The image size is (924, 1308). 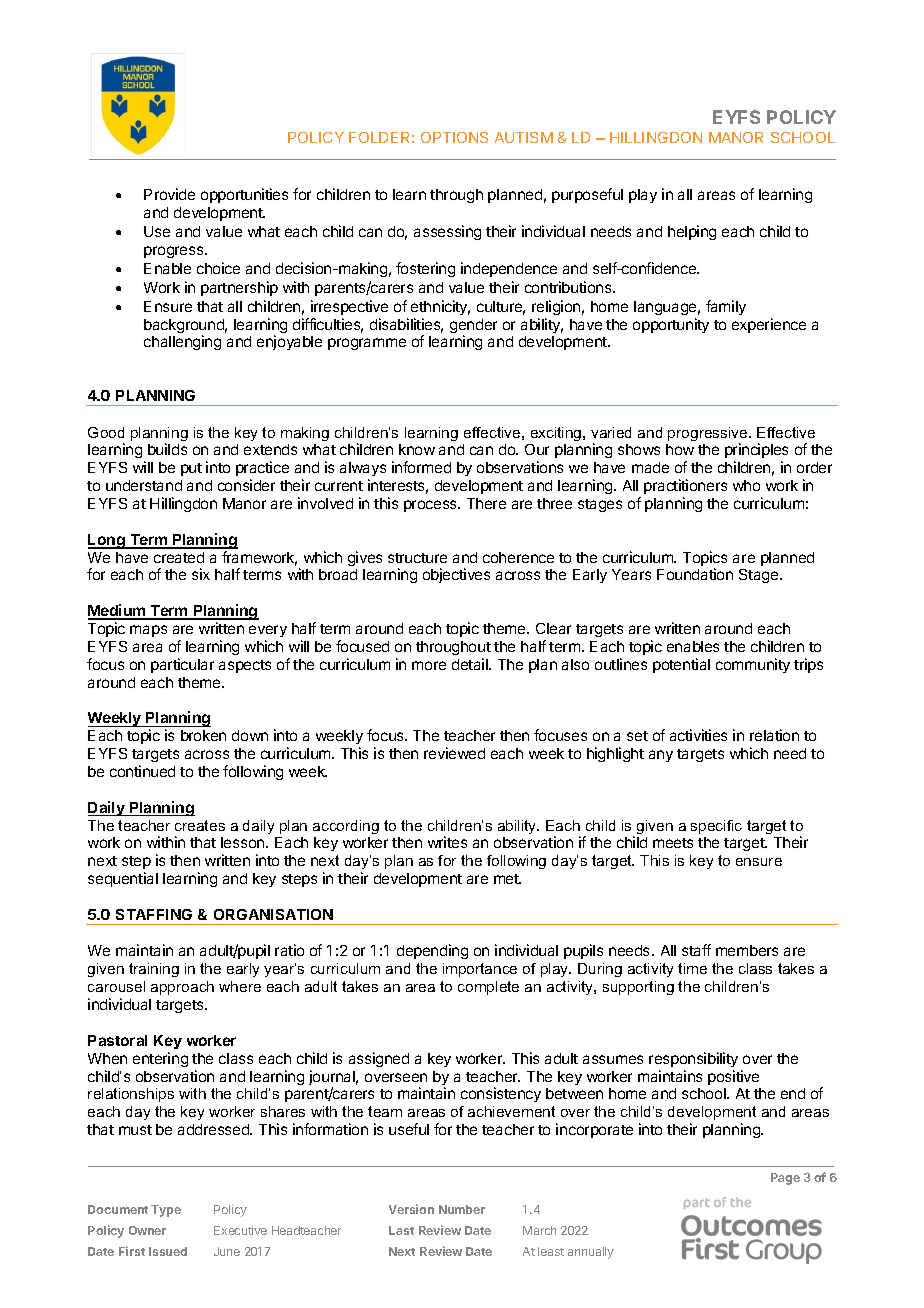 I want to click on Type, so click(x=166, y=1211).
